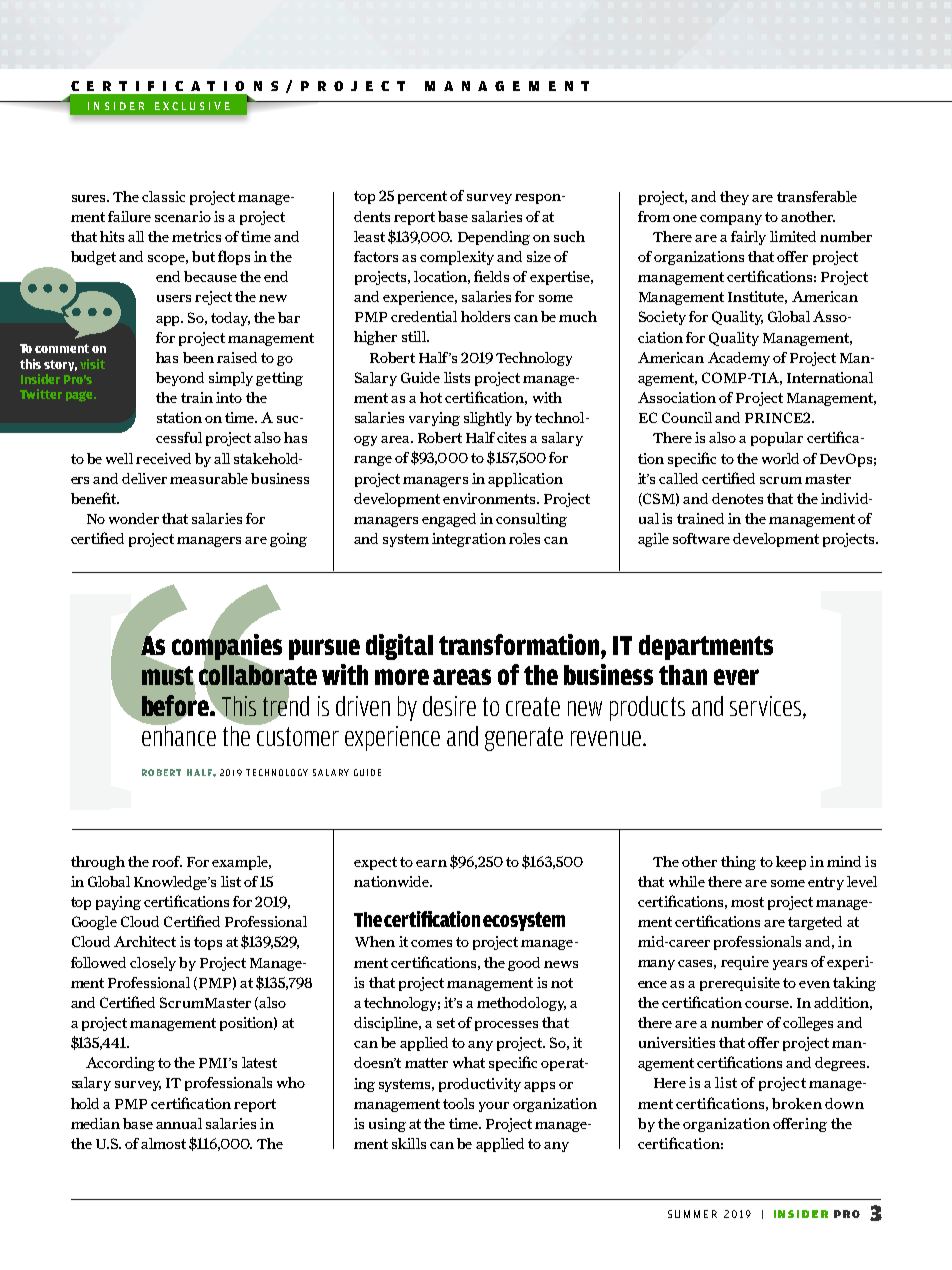 This screenshot has height=1270, width=952. What do you see at coordinates (179, 1123) in the screenshot?
I see `annual` at bounding box center [179, 1123].
